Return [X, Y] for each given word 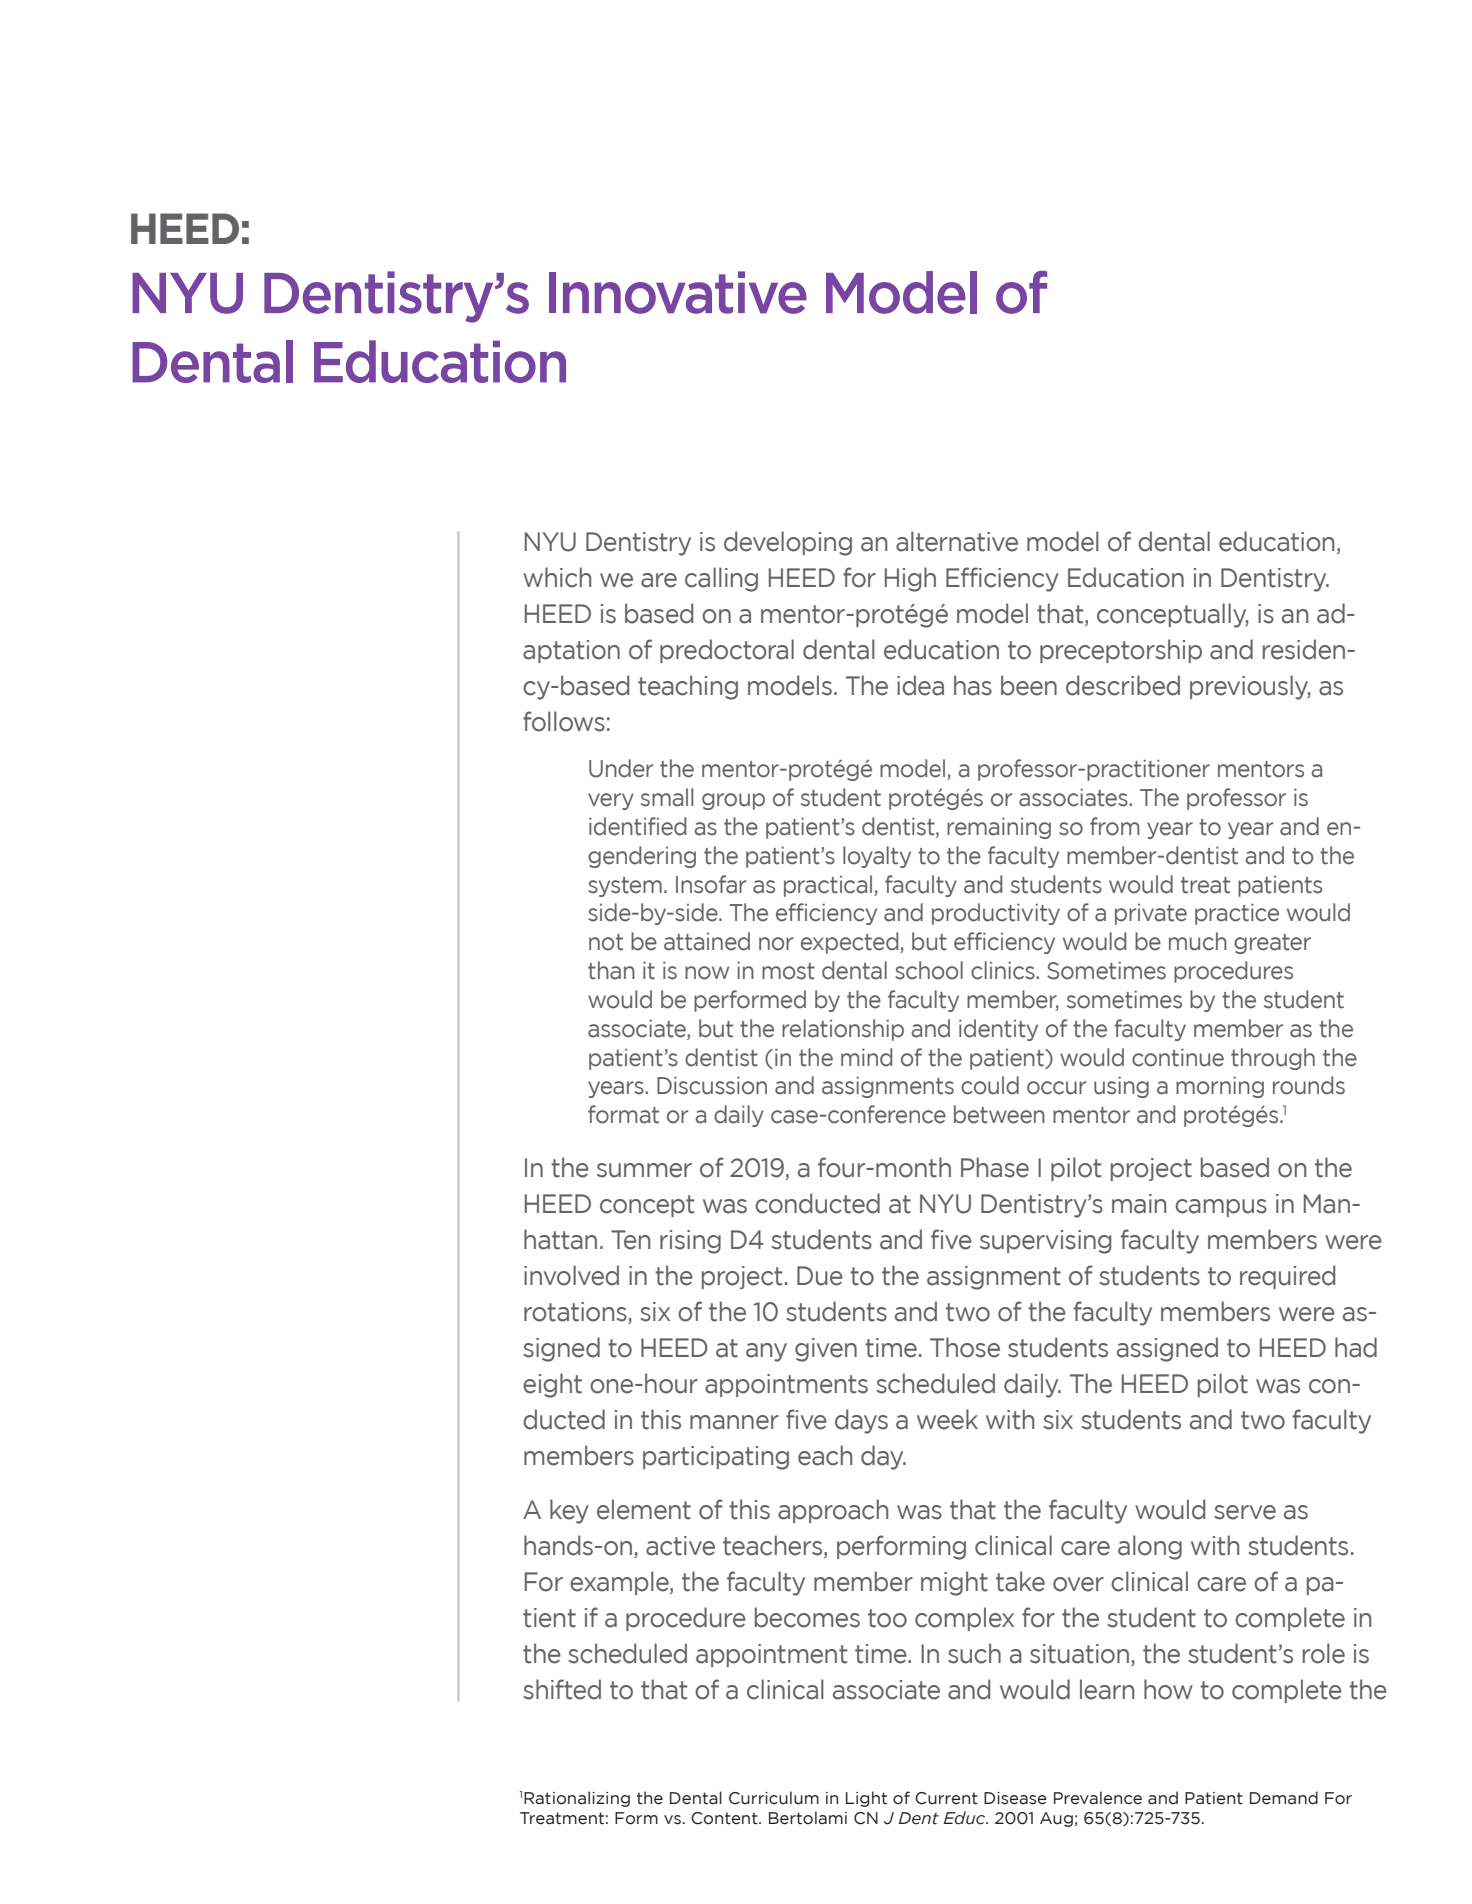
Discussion [712, 1085]
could [990, 1085]
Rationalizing [577, 1799]
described [1123, 685]
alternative [957, 541]
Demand [1284, 1798]
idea [920, 685]
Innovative [678, 292]
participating [716, 1458]
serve [1245, 1512]
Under [621, 768]
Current [946, 1798]
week [947, 1419]
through [1273, 1059]
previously [1250, 687]
